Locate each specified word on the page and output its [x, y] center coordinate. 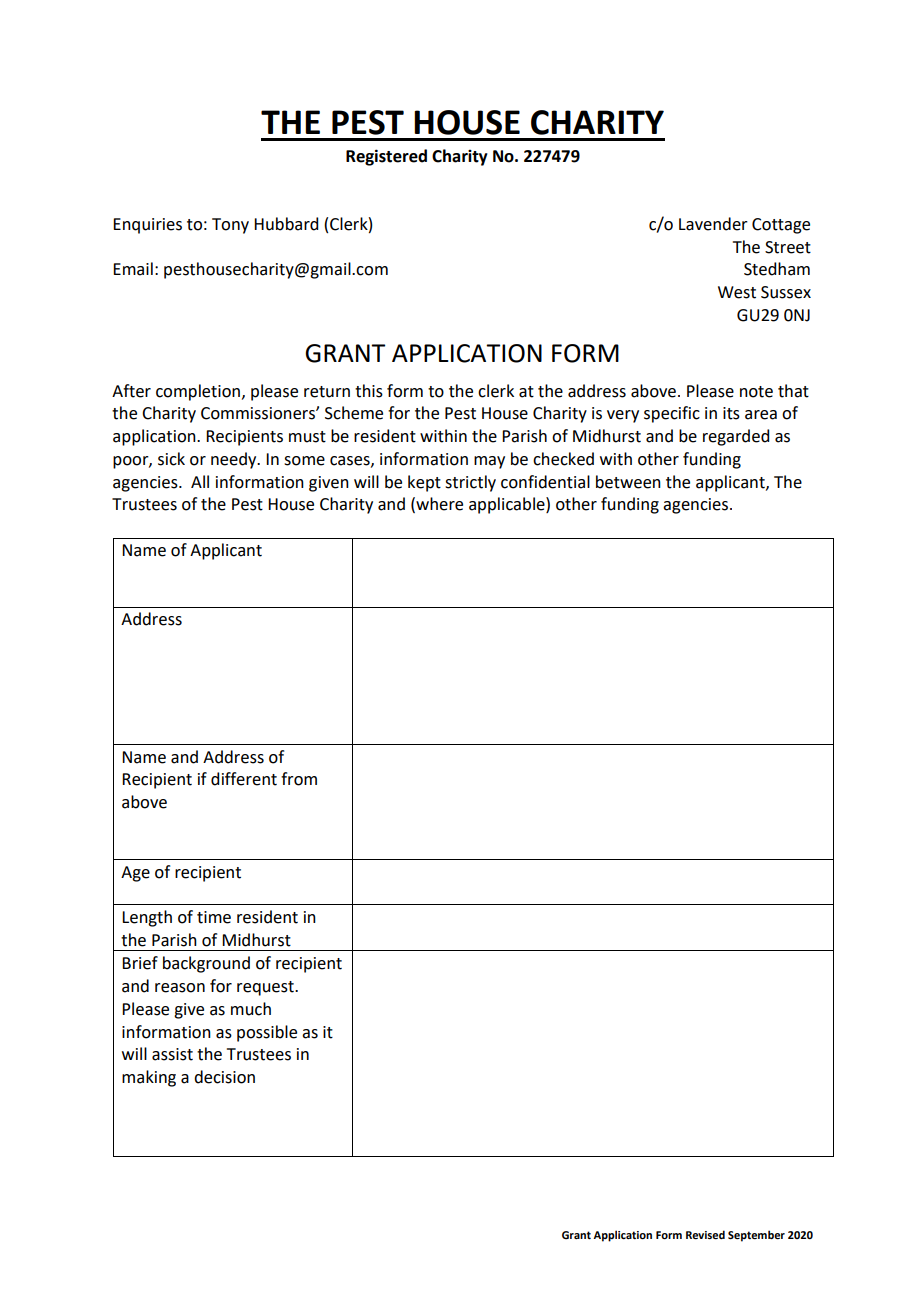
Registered [386, 157]
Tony [230, 226]
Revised [705, 1234]
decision [224, 1077]
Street [788, 247]
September [756, 1236]
